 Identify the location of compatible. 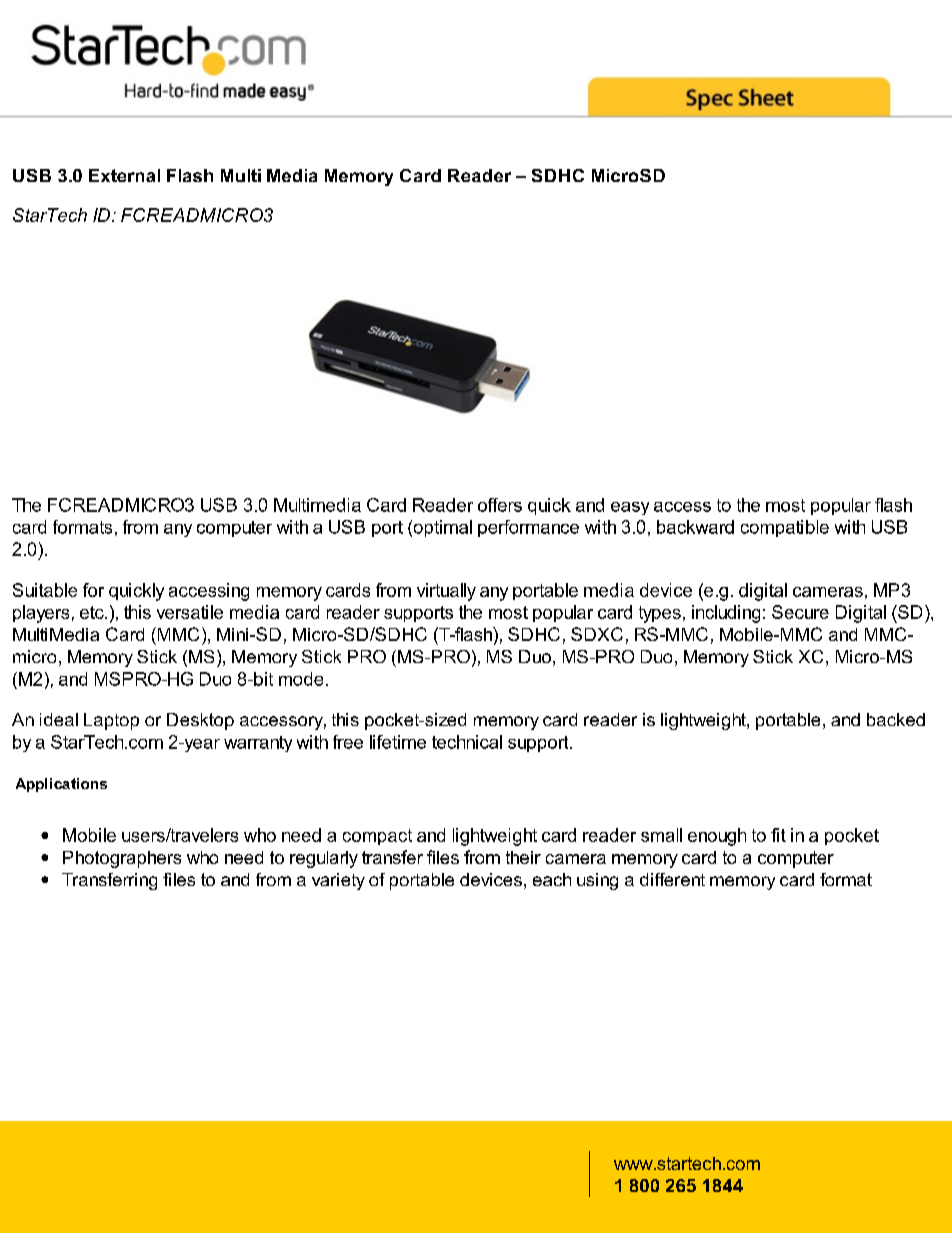
(785, 528).
